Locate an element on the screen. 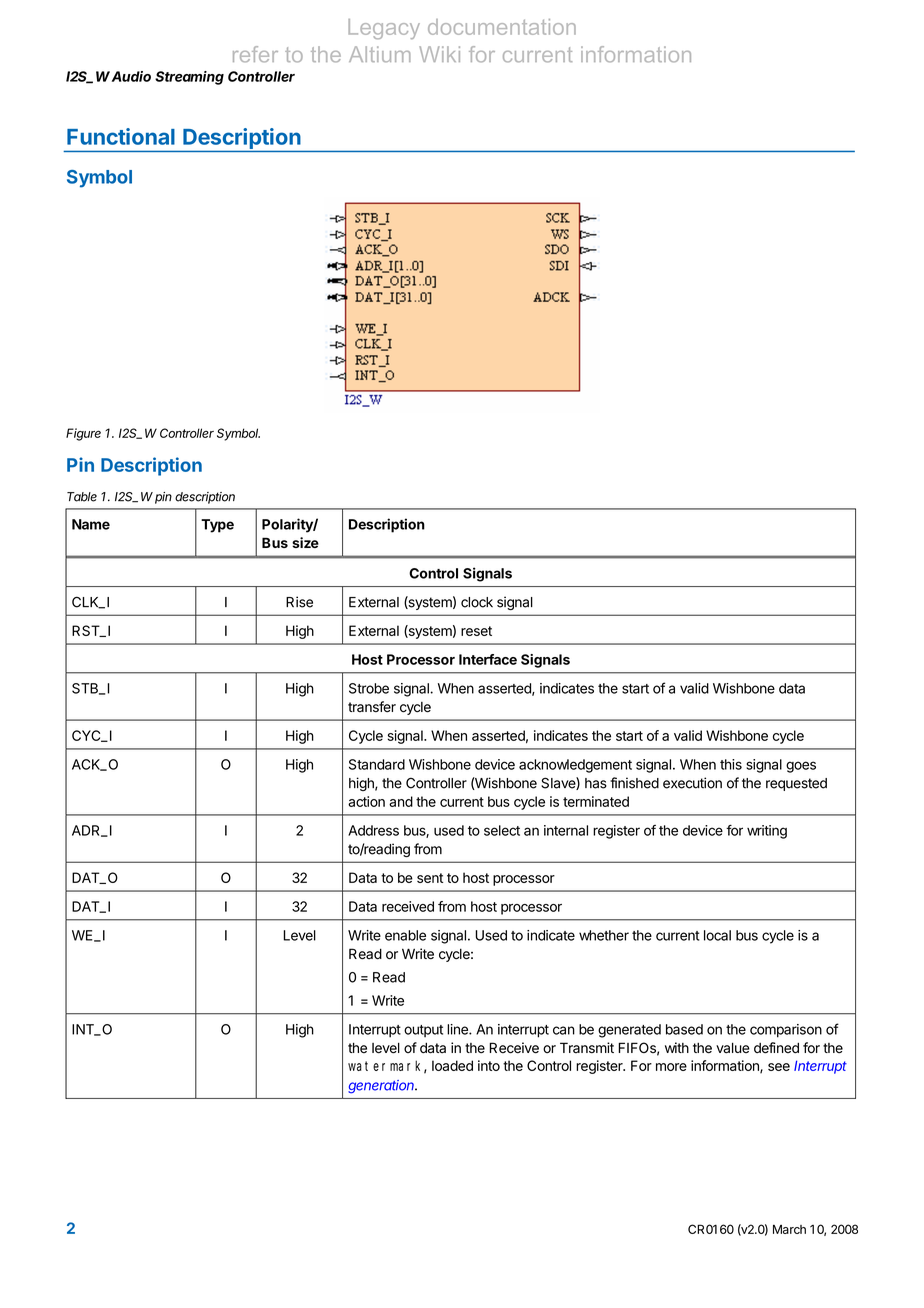  loaded is located at coordinates (452, 1065).
